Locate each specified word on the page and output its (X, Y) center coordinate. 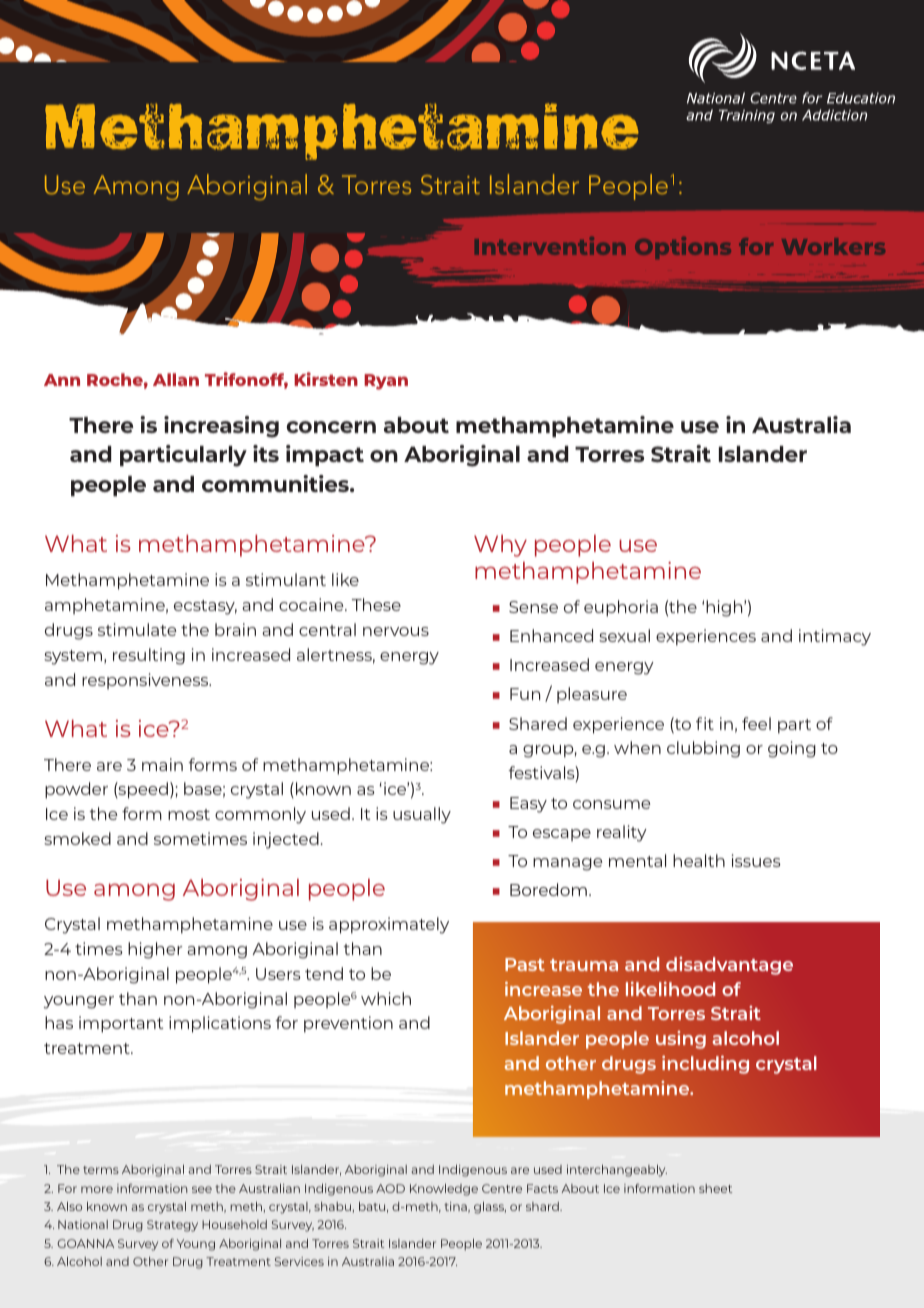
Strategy (172, 1226)
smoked (77, 838)
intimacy (835, 637)
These (376, 604)
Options (683, 248)
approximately (389, 925)
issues (756, 860)
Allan (176, 379)
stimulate (137, 629)
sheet (715, 1188)
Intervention (550, 246)
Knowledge (444, 1190)
